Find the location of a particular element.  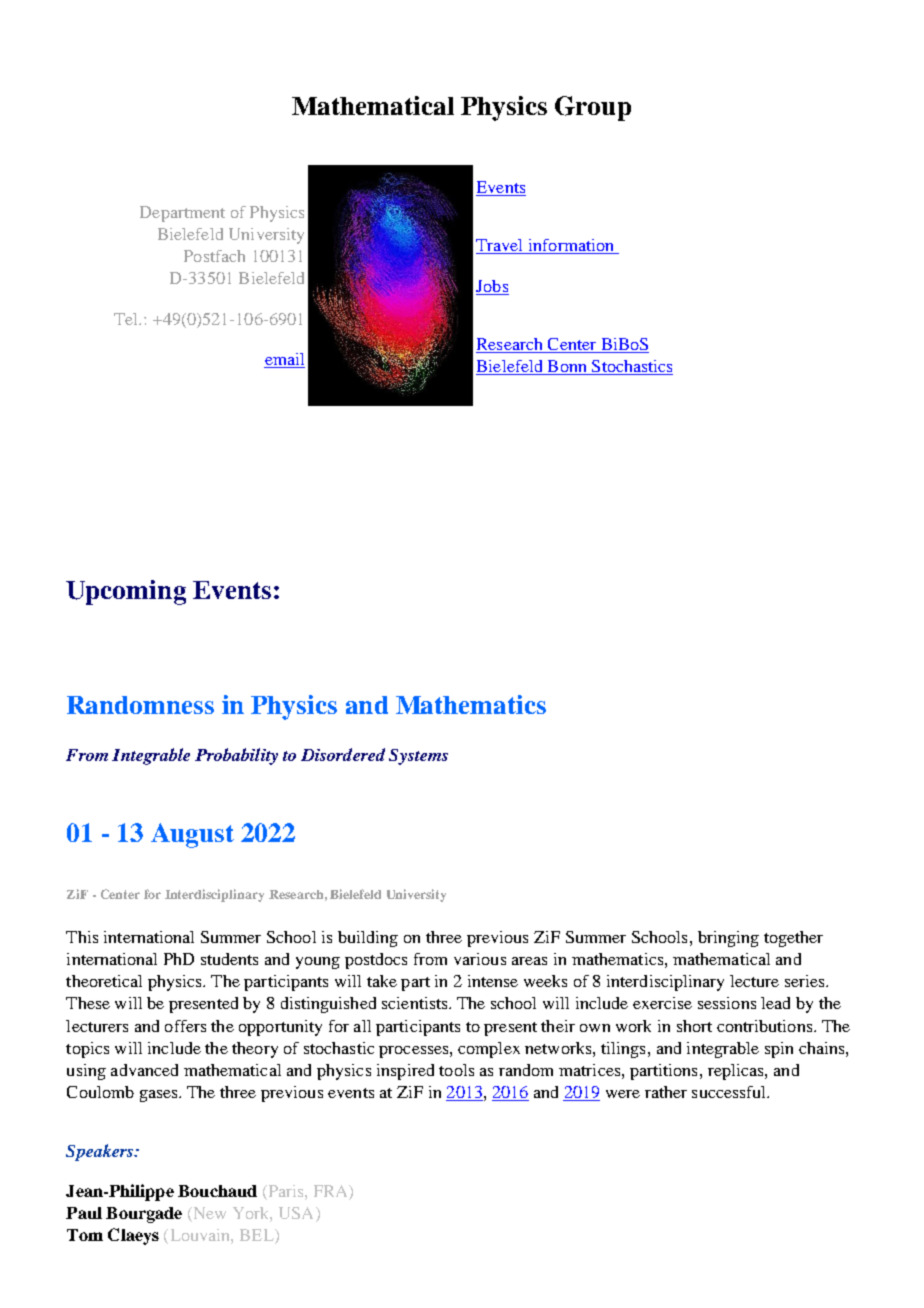

Upcoming is located at coordinates (126, 592).
